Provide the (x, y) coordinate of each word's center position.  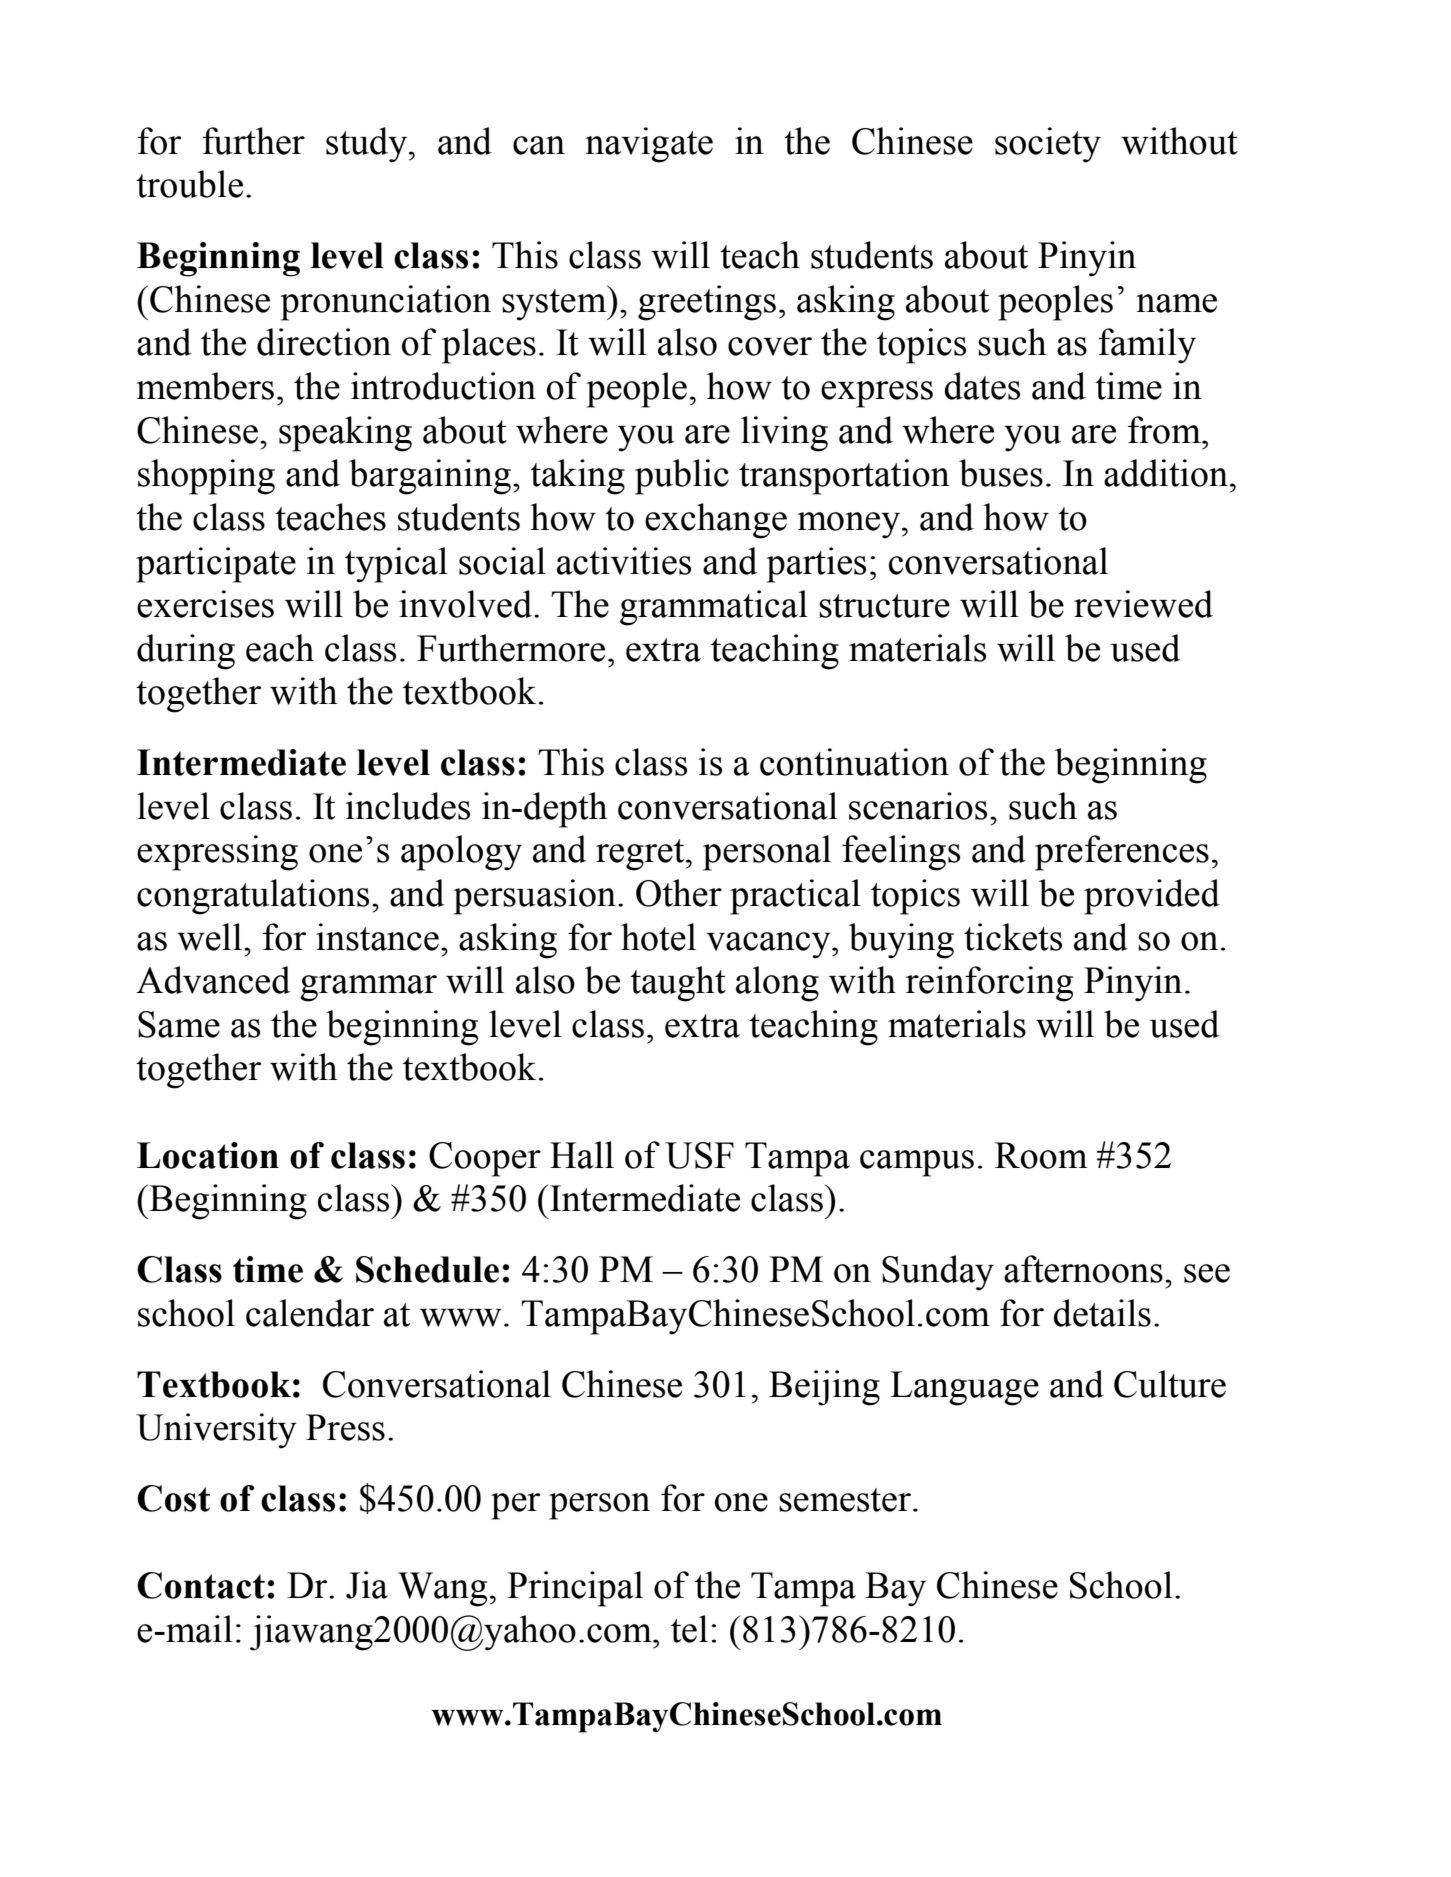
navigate (649, 145)
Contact (201, 1585)
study (366, 145)
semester (845, 1500)
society (1048, 145)
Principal (575, 1589)
